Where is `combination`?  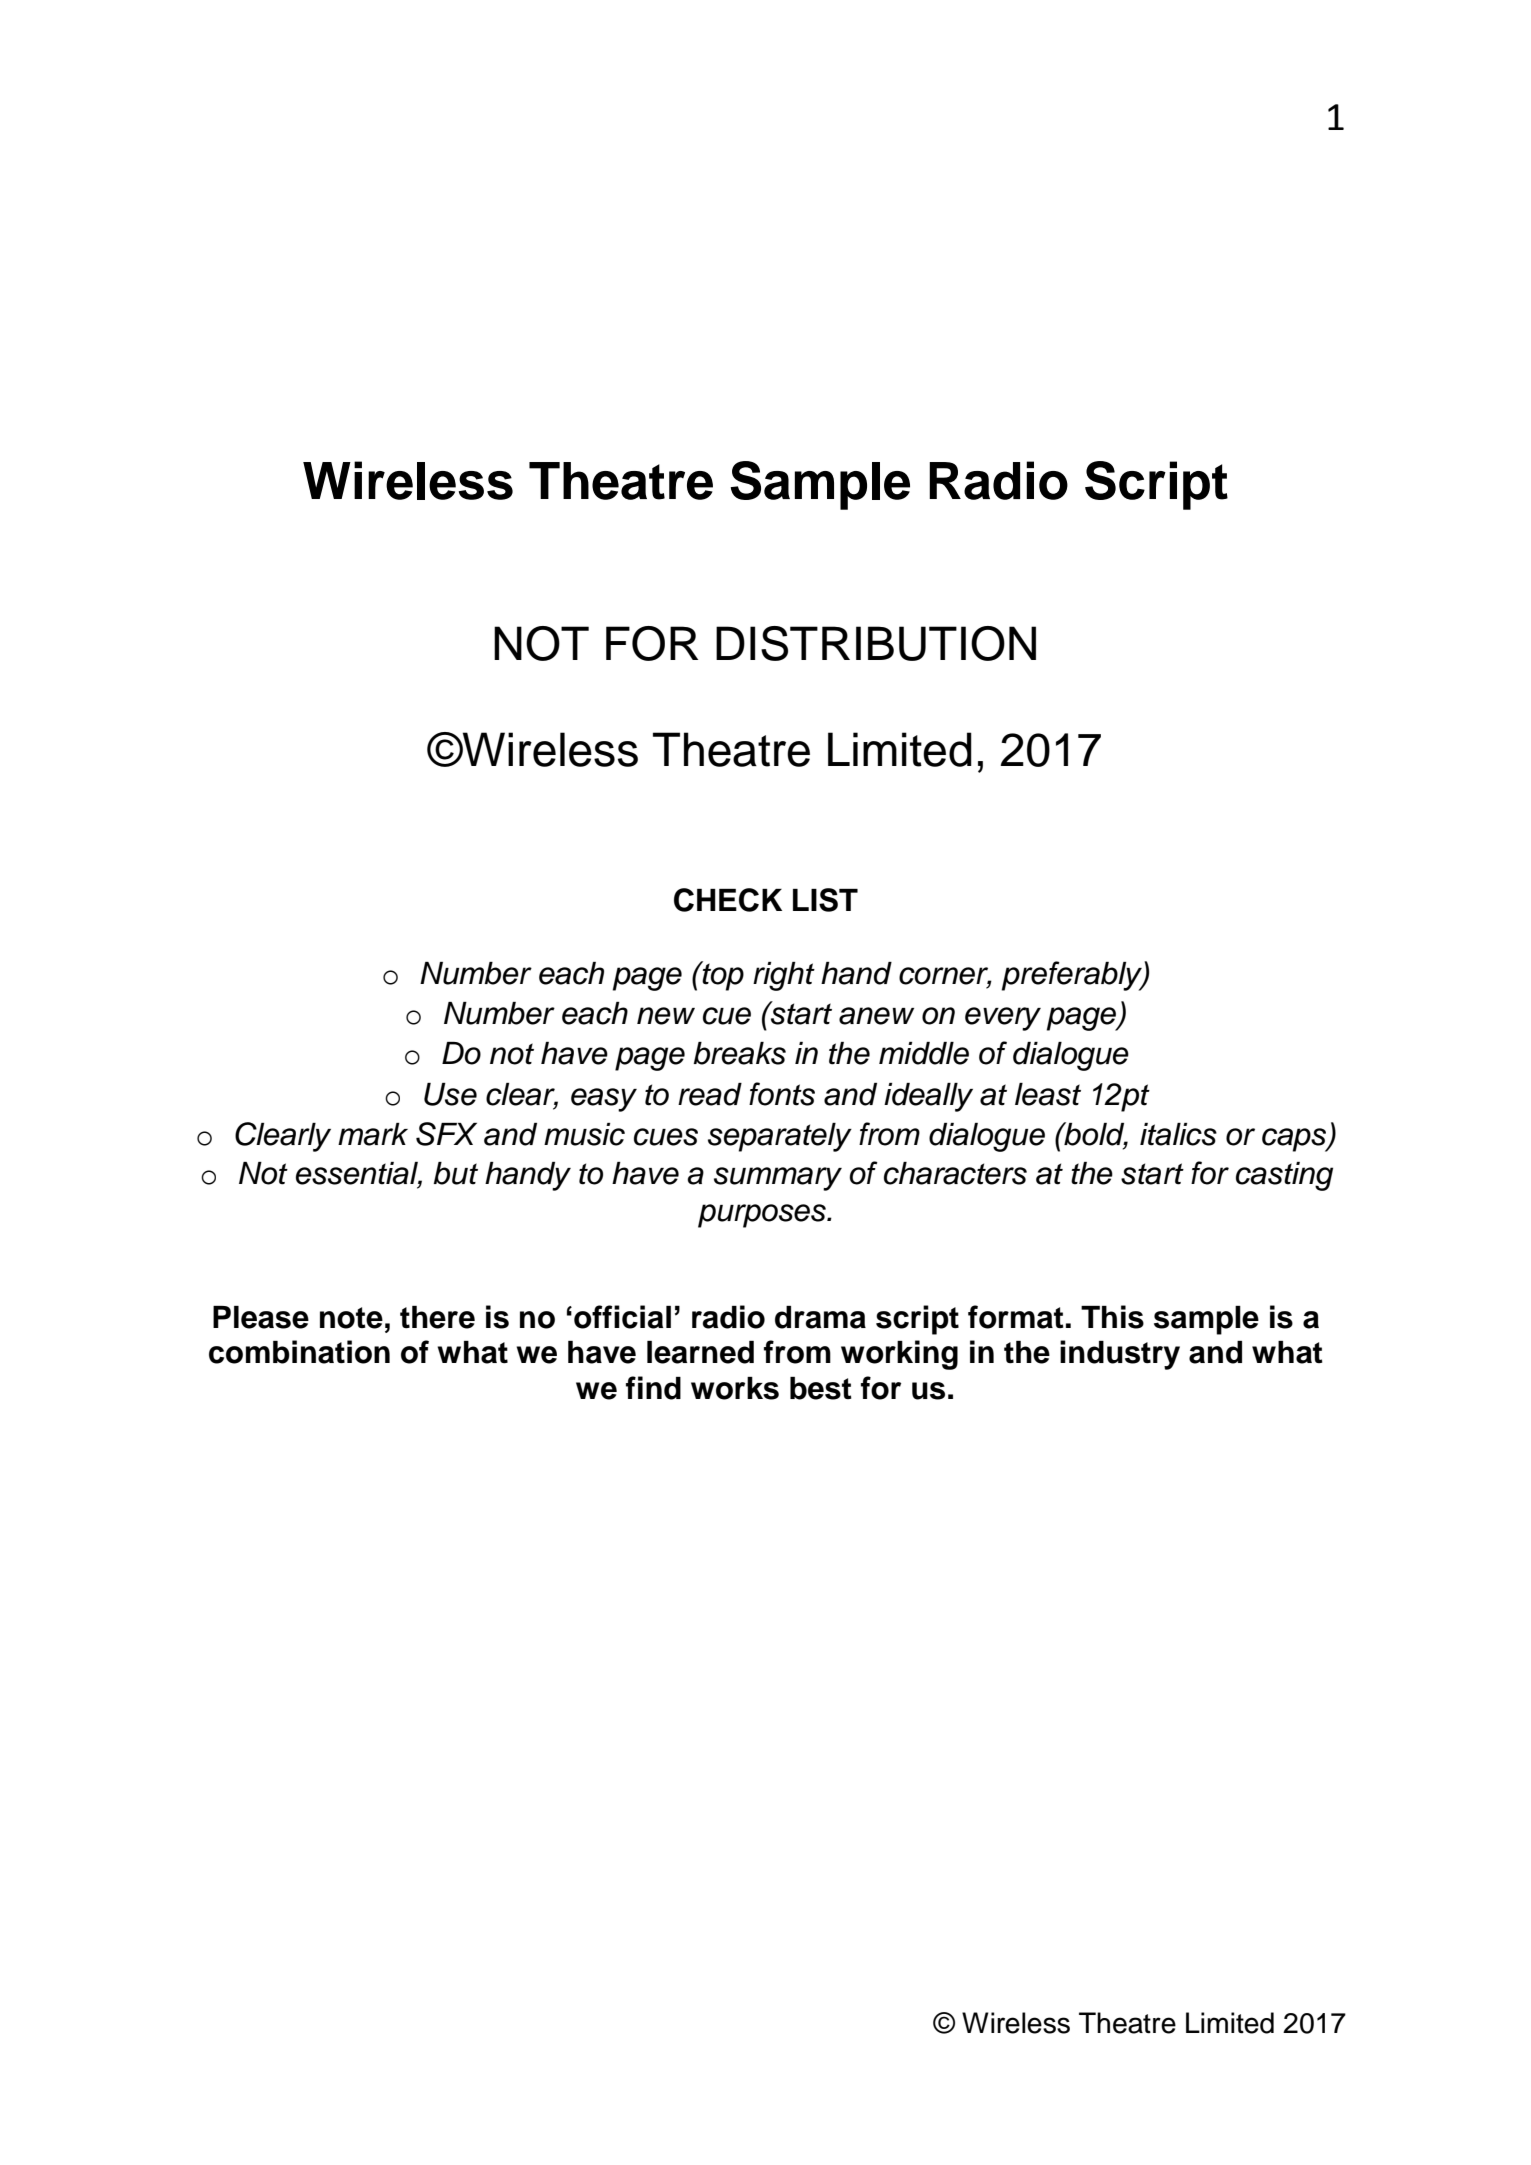
combination is located at coordinates (299, 1352).
